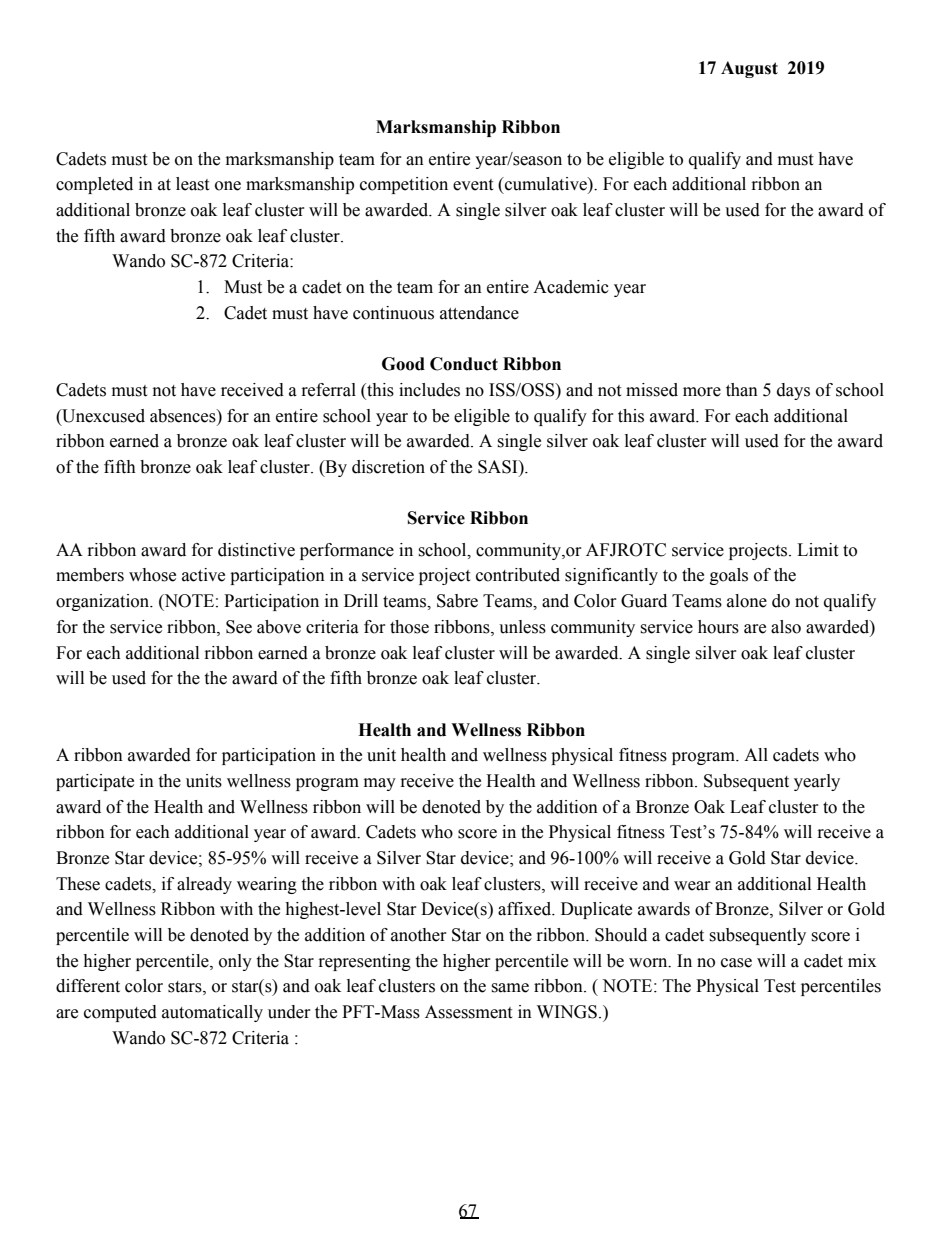 The height and width of the screenshot is (1233, 952). What do you see at coordinates (793, 391) in the screenshot?
I see `days` at bounding box center [793, 391].
